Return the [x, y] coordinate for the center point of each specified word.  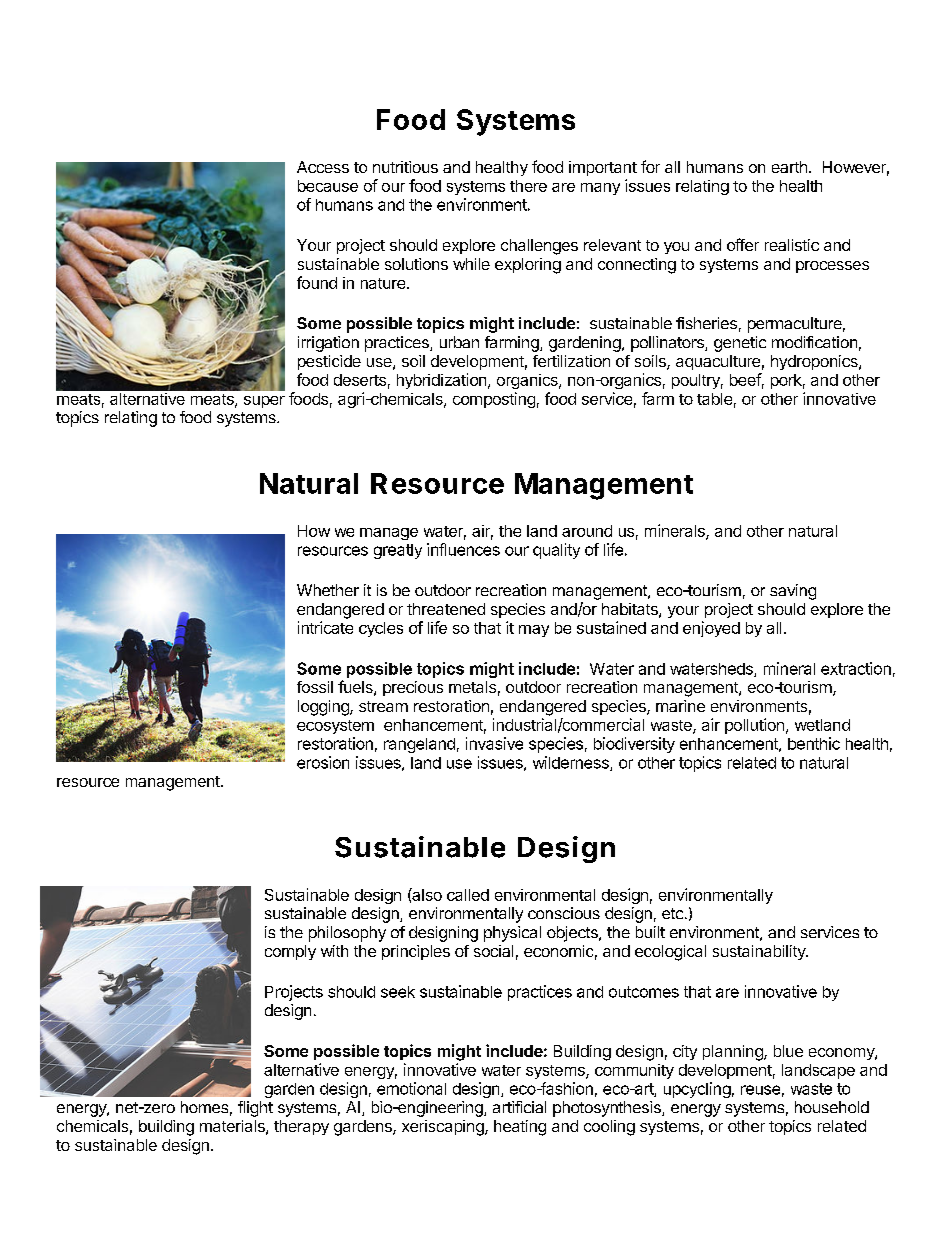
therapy [301, 1127]
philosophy [347, 934]
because [328, 186]
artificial [519, 1107]
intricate [325, 627]
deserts [360, 380]
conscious [564, 913]
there [528, 186]
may [534, 631]
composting [494, 400]
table [714, 399]
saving [793, 592]
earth [789, 167]
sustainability [760, 952]
